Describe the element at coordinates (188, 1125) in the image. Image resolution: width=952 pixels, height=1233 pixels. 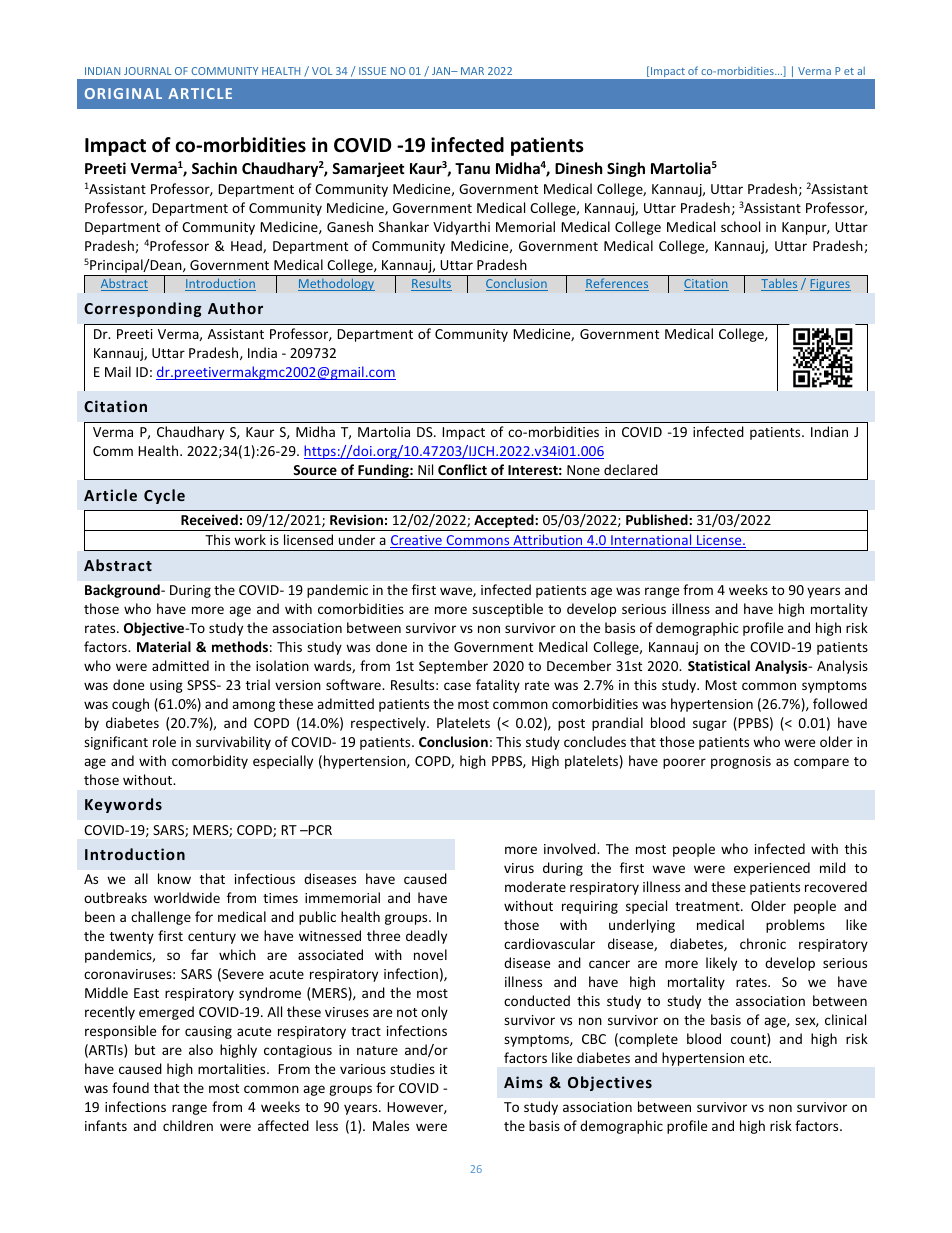
I see `children` at that location.
